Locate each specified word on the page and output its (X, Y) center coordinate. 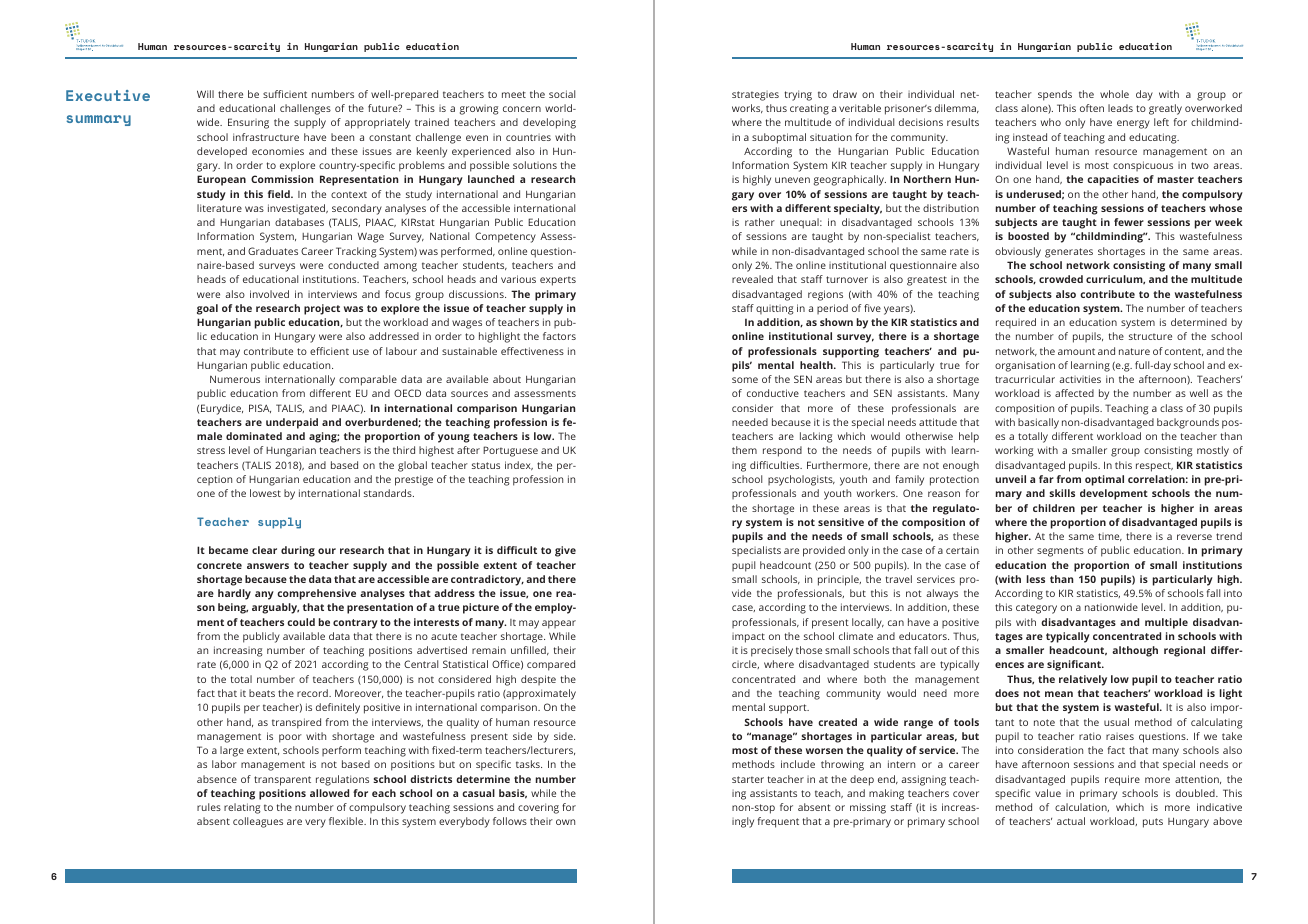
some (745, 380)
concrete (219, 565)
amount (1076, 351)
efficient (329, 351)
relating (242, 808)
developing (549, 123)
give (565, 551)
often (1092, 108)
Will (205, 94)
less (1036, 579)
